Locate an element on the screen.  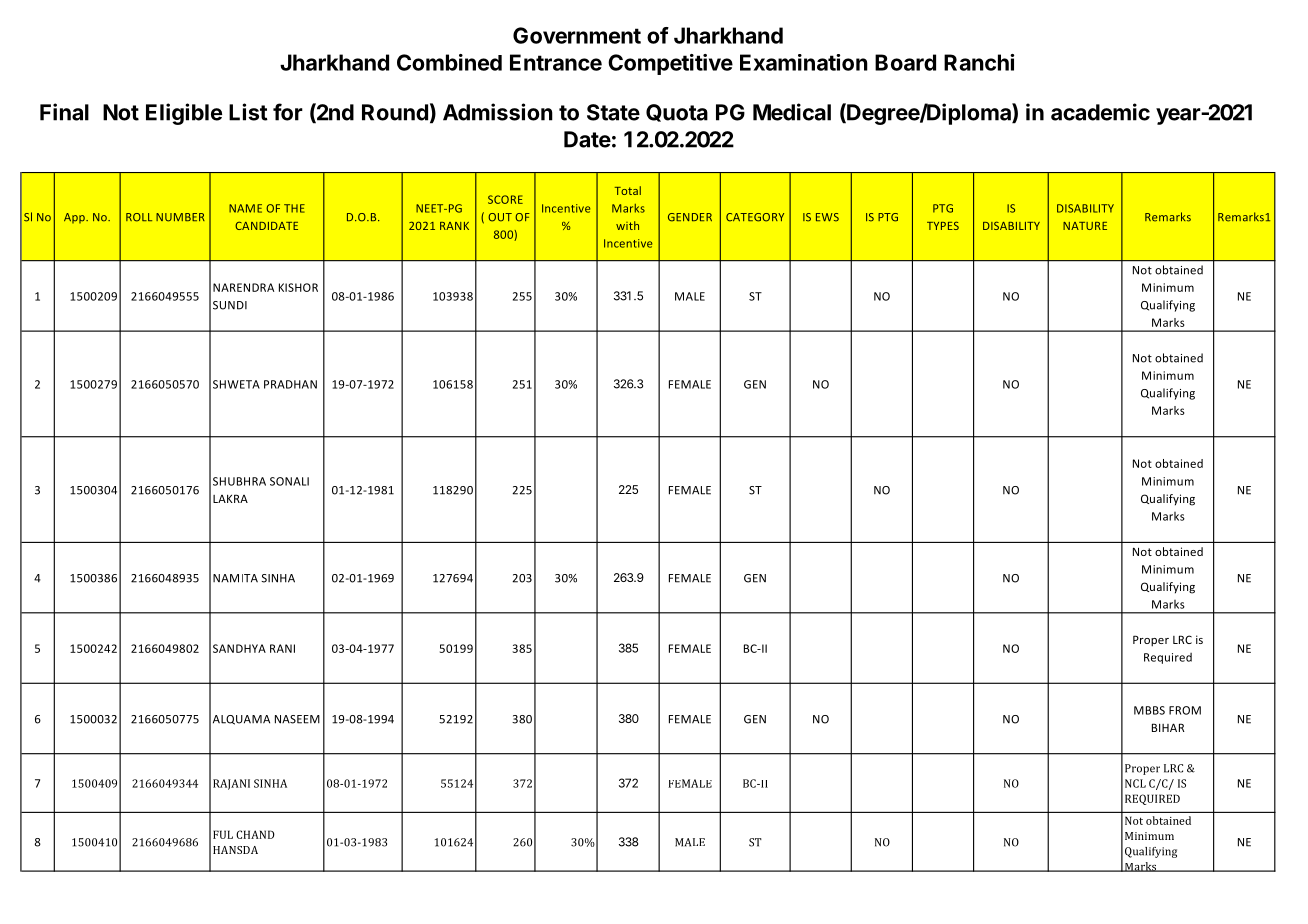
BIHAR is located at coordinates (1168, 727).
